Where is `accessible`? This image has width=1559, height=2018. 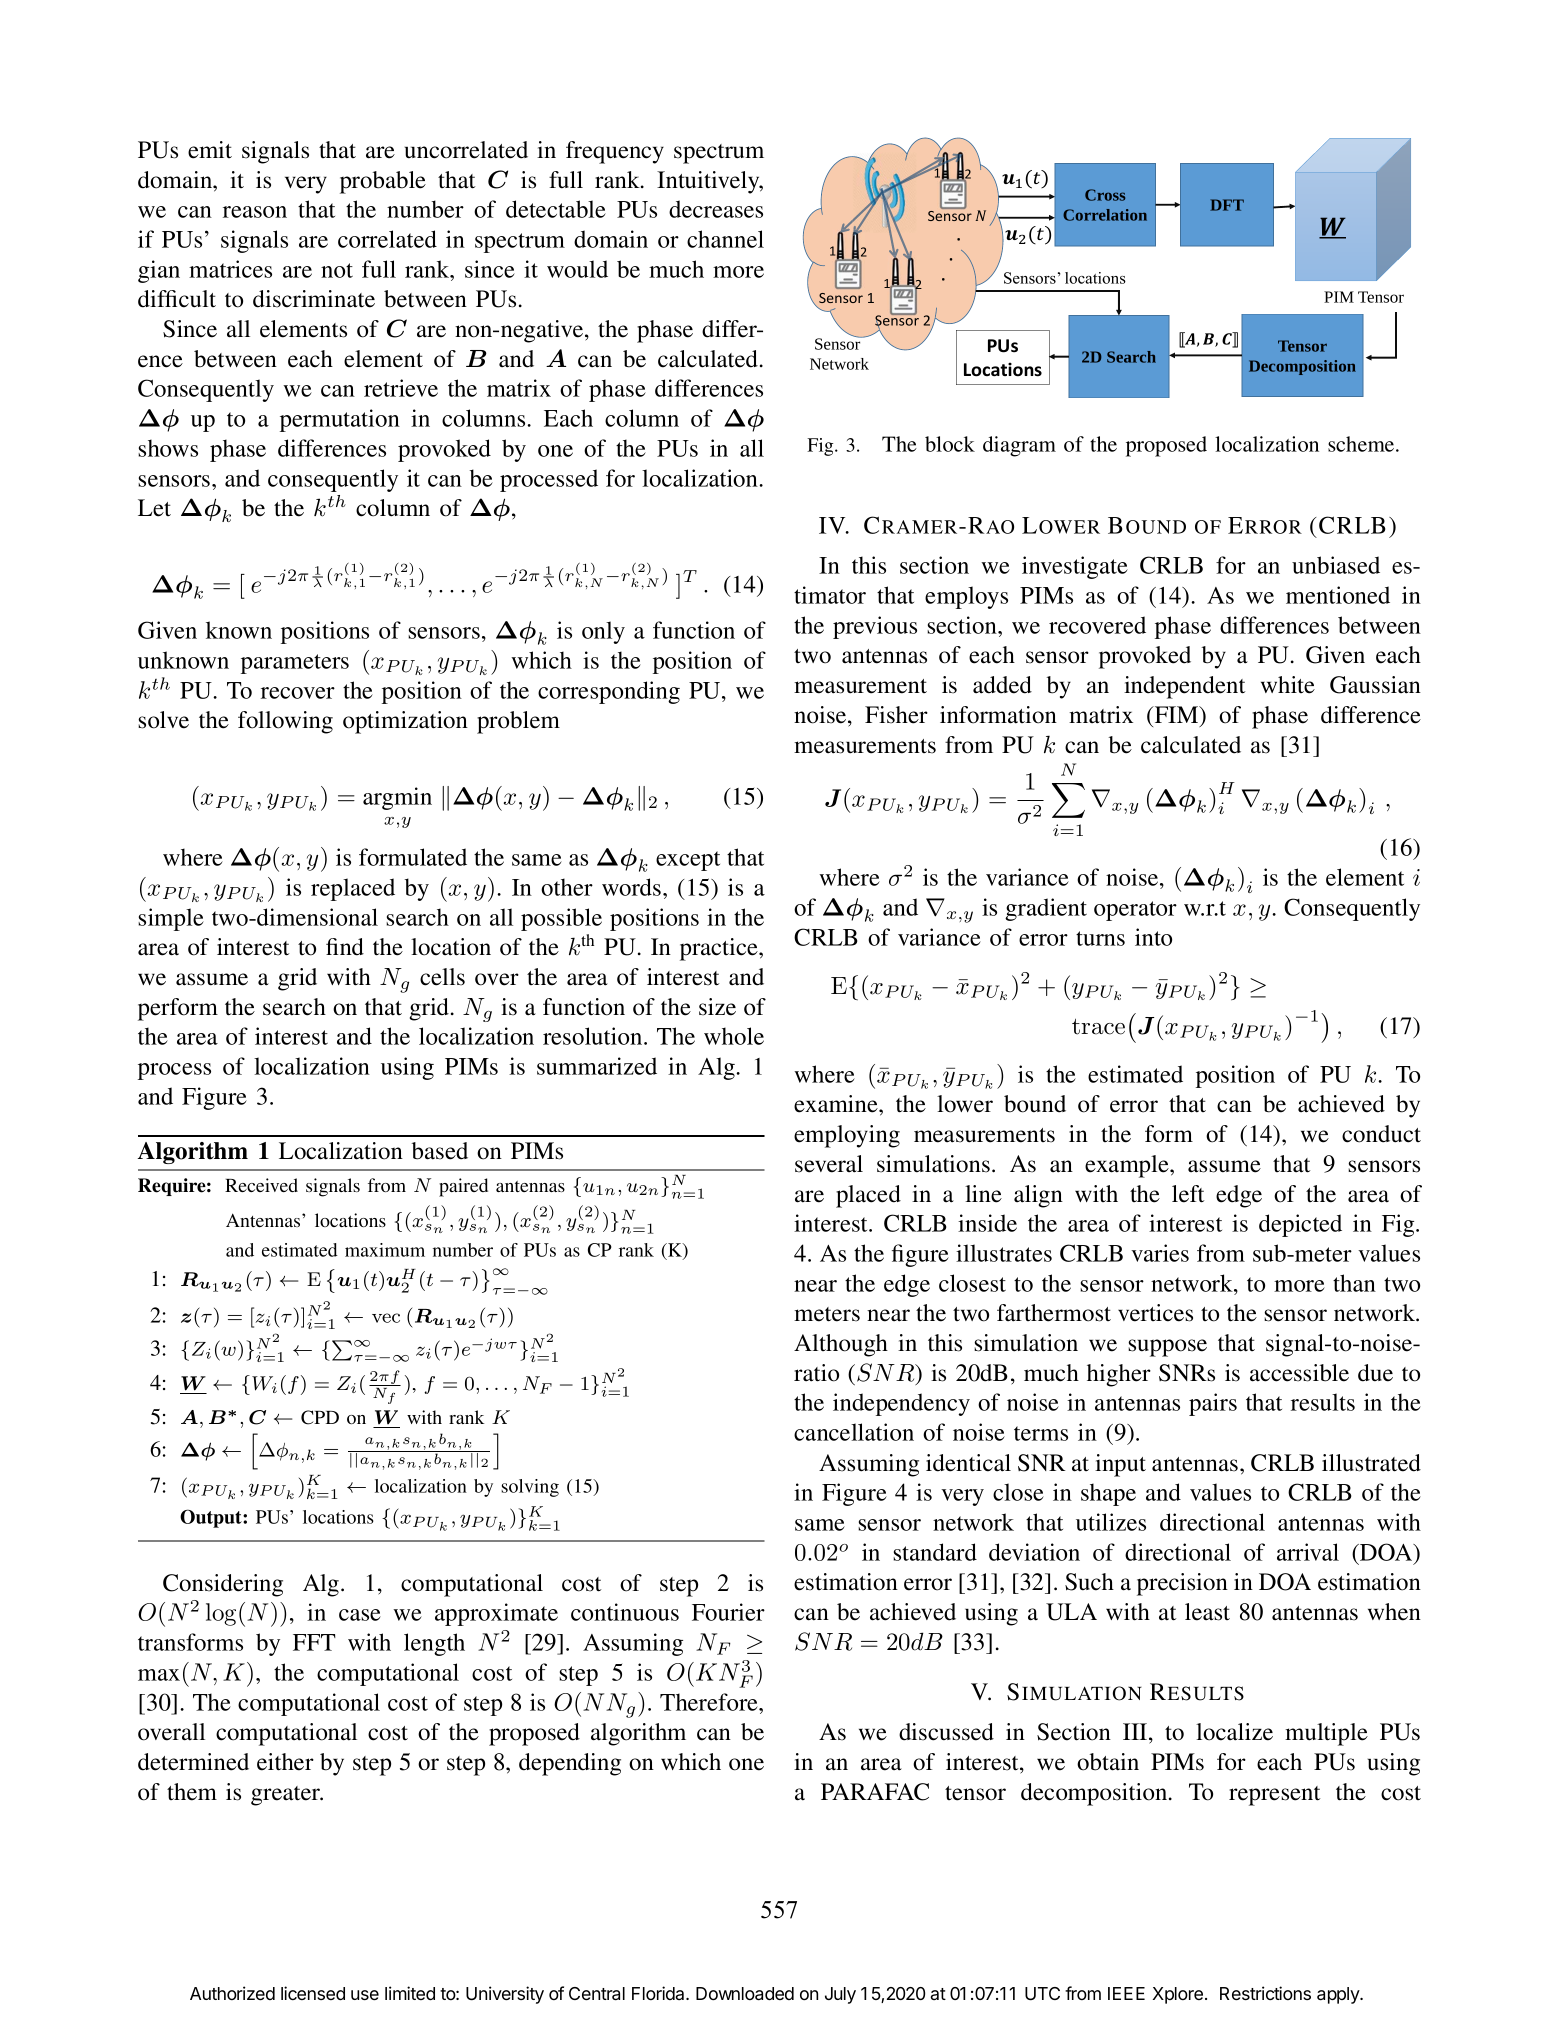
accessible is located at coordinates (1299, 1373).
